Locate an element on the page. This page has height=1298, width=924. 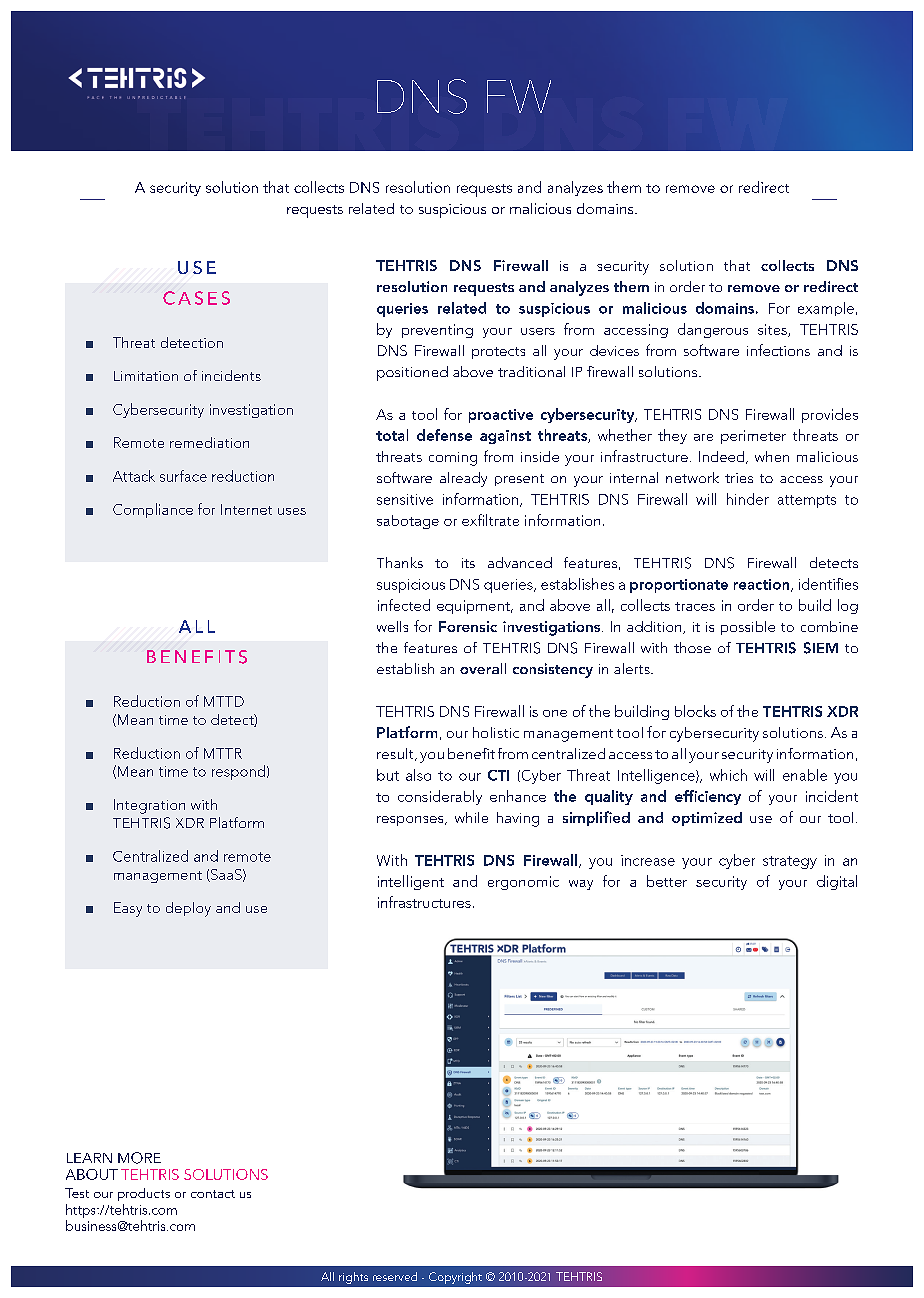
sites is located at coordinates (773, 330).
